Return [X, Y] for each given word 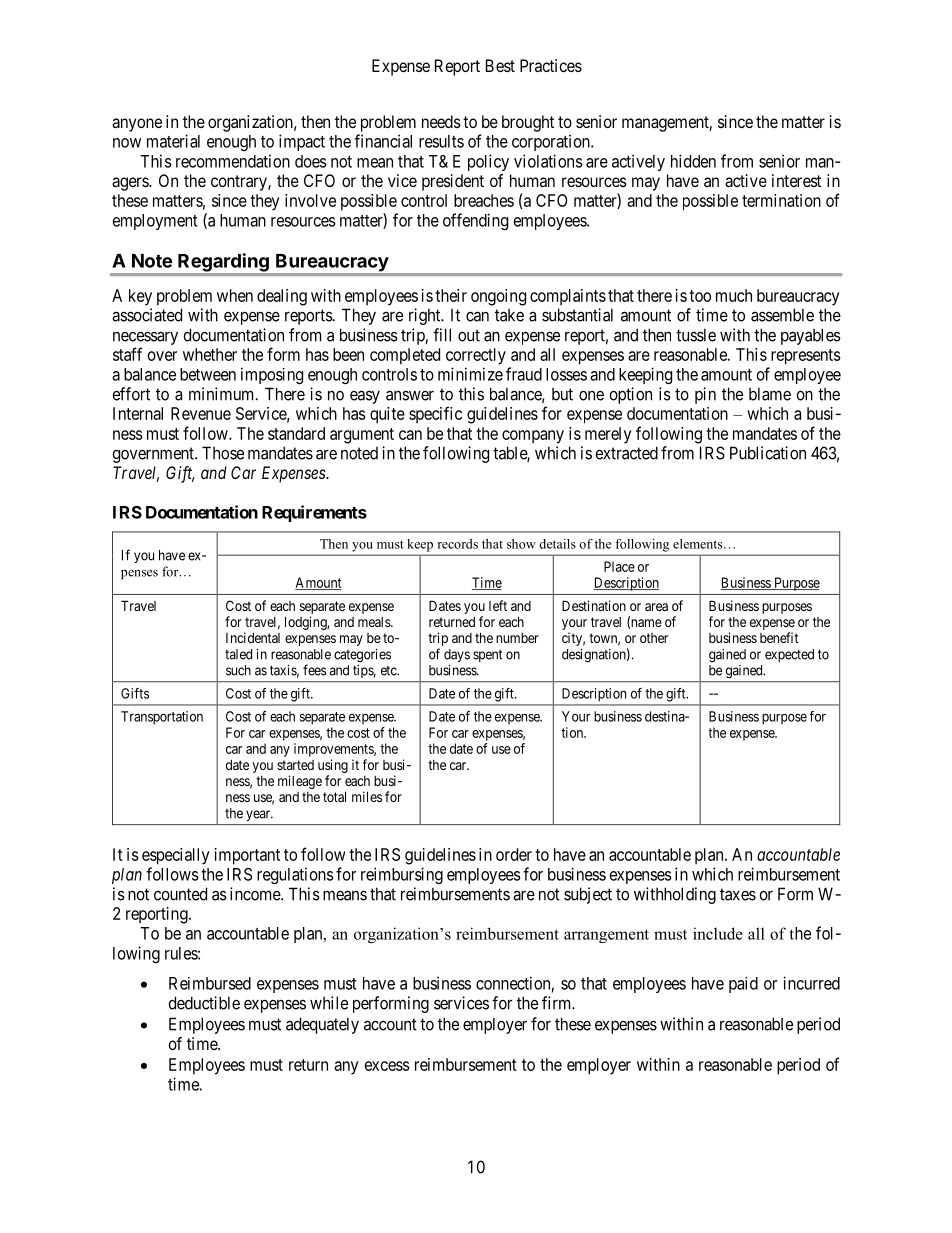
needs [441, 121]
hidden [693, 161]
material [173, 141]
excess [387, 1066]
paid [743, 985]
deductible [204, 1003]
